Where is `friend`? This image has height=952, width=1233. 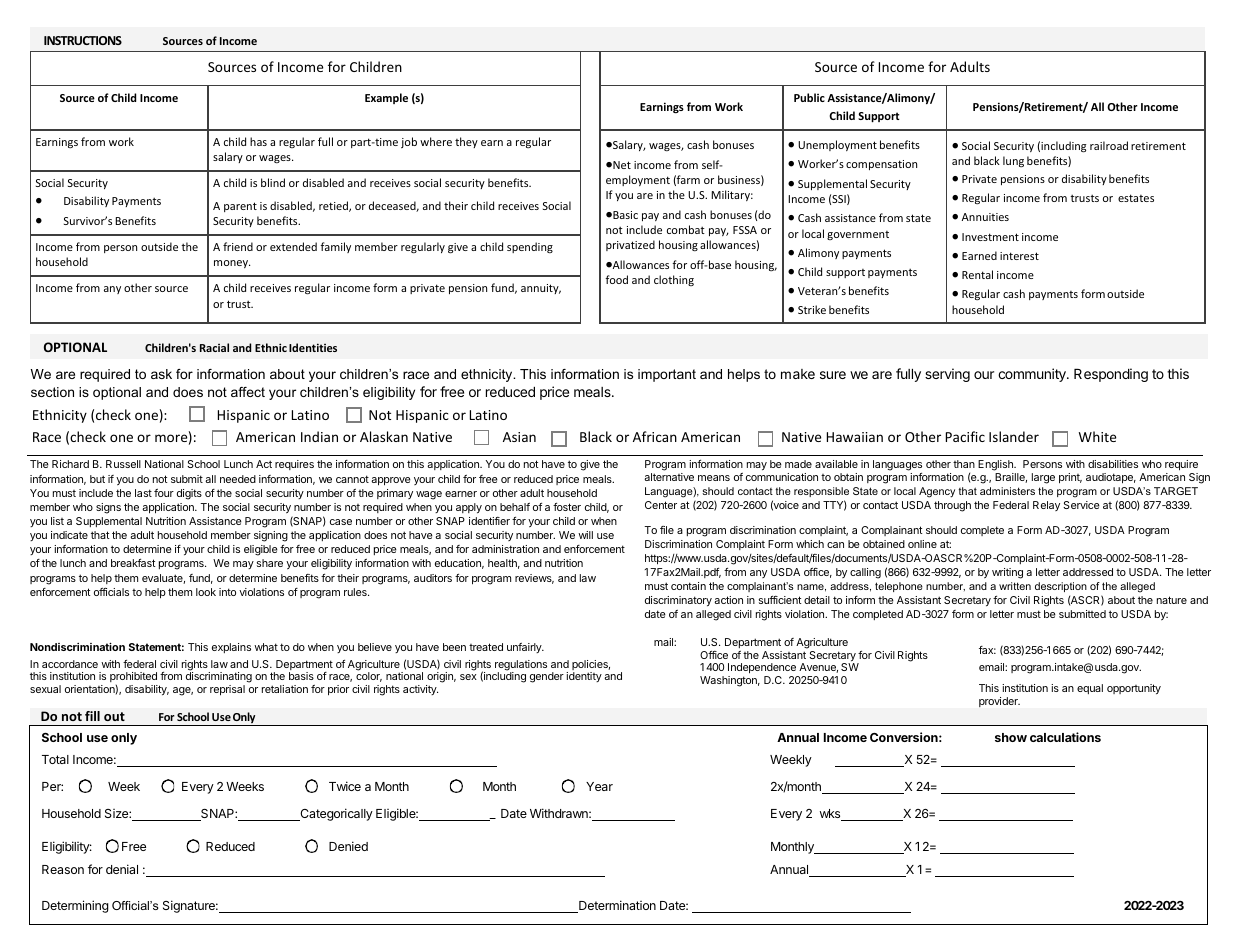 friend is located at coordinates (238, 246).
